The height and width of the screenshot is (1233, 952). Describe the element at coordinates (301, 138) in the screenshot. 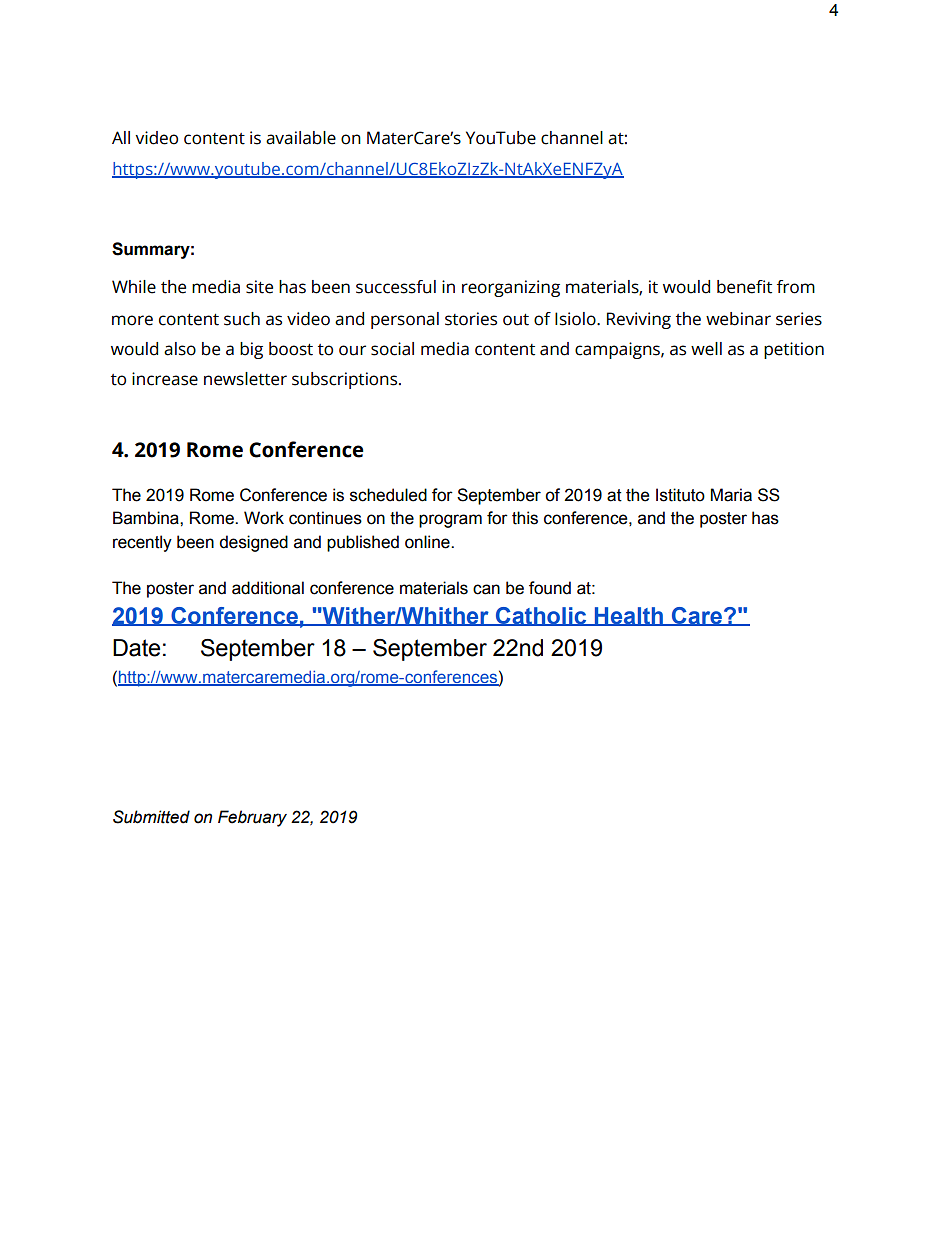

I see `available` at that location.
